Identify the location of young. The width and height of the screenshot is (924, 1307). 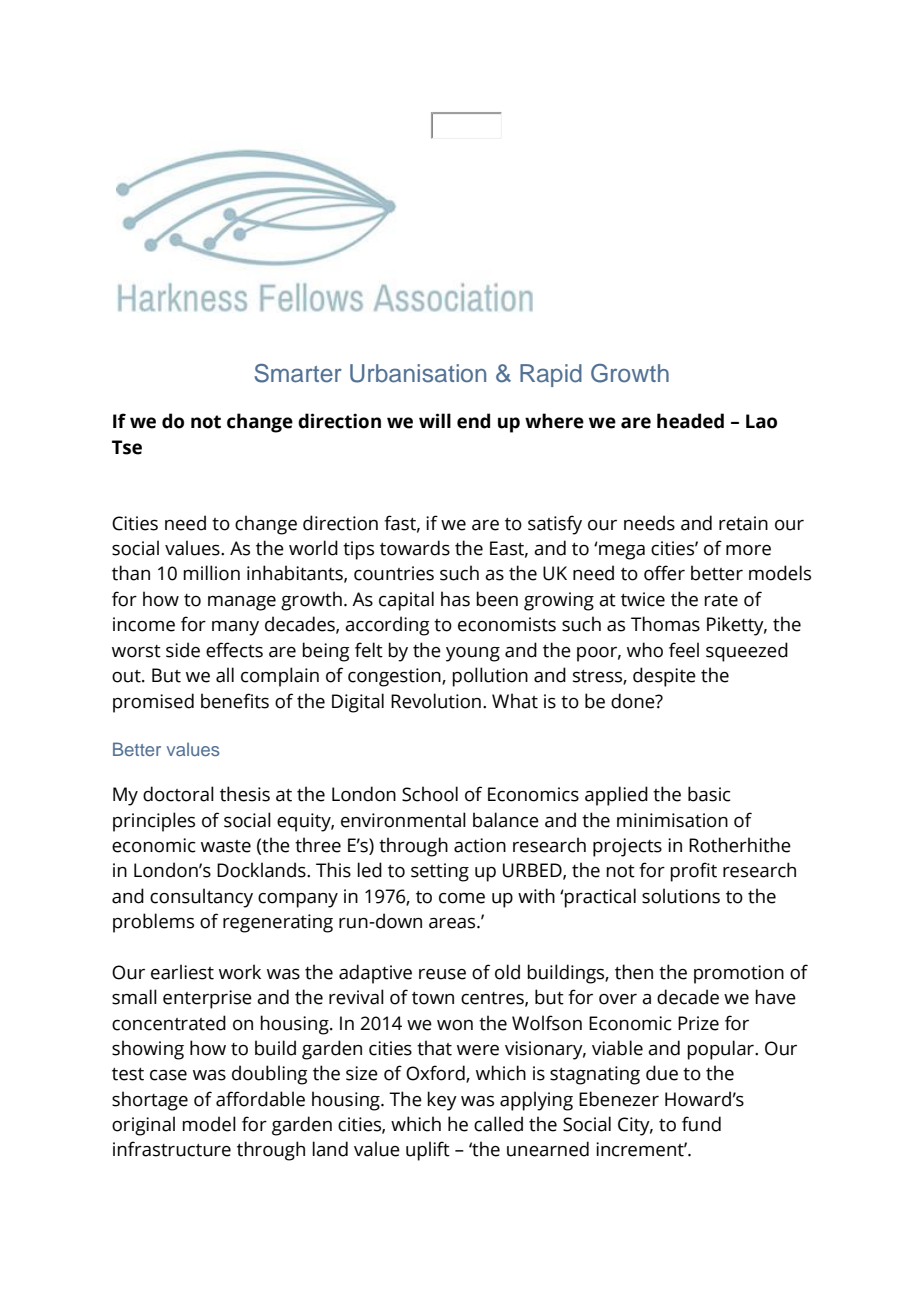
(473, 654).
